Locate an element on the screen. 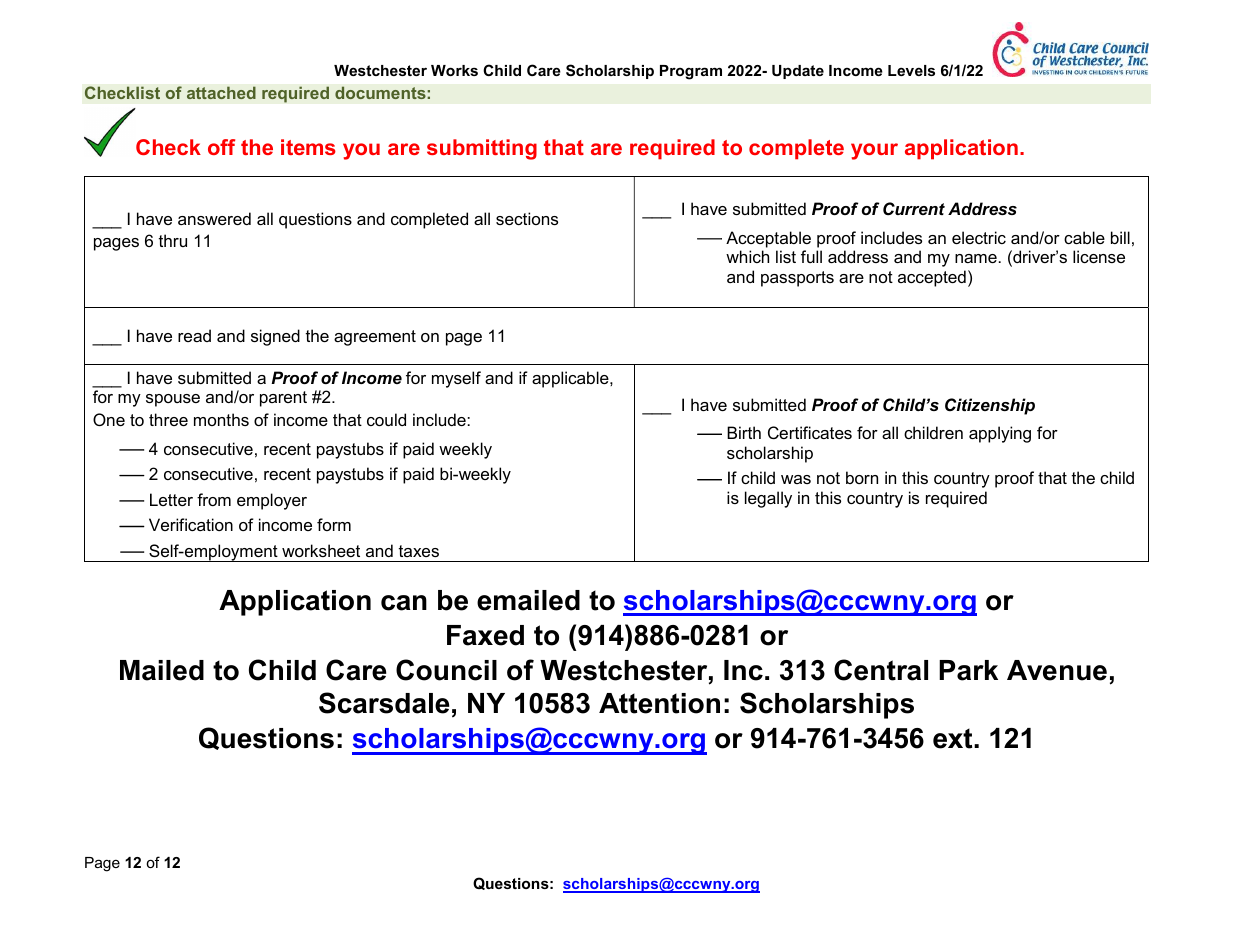  accepted is located at coordinates (932, 278).
